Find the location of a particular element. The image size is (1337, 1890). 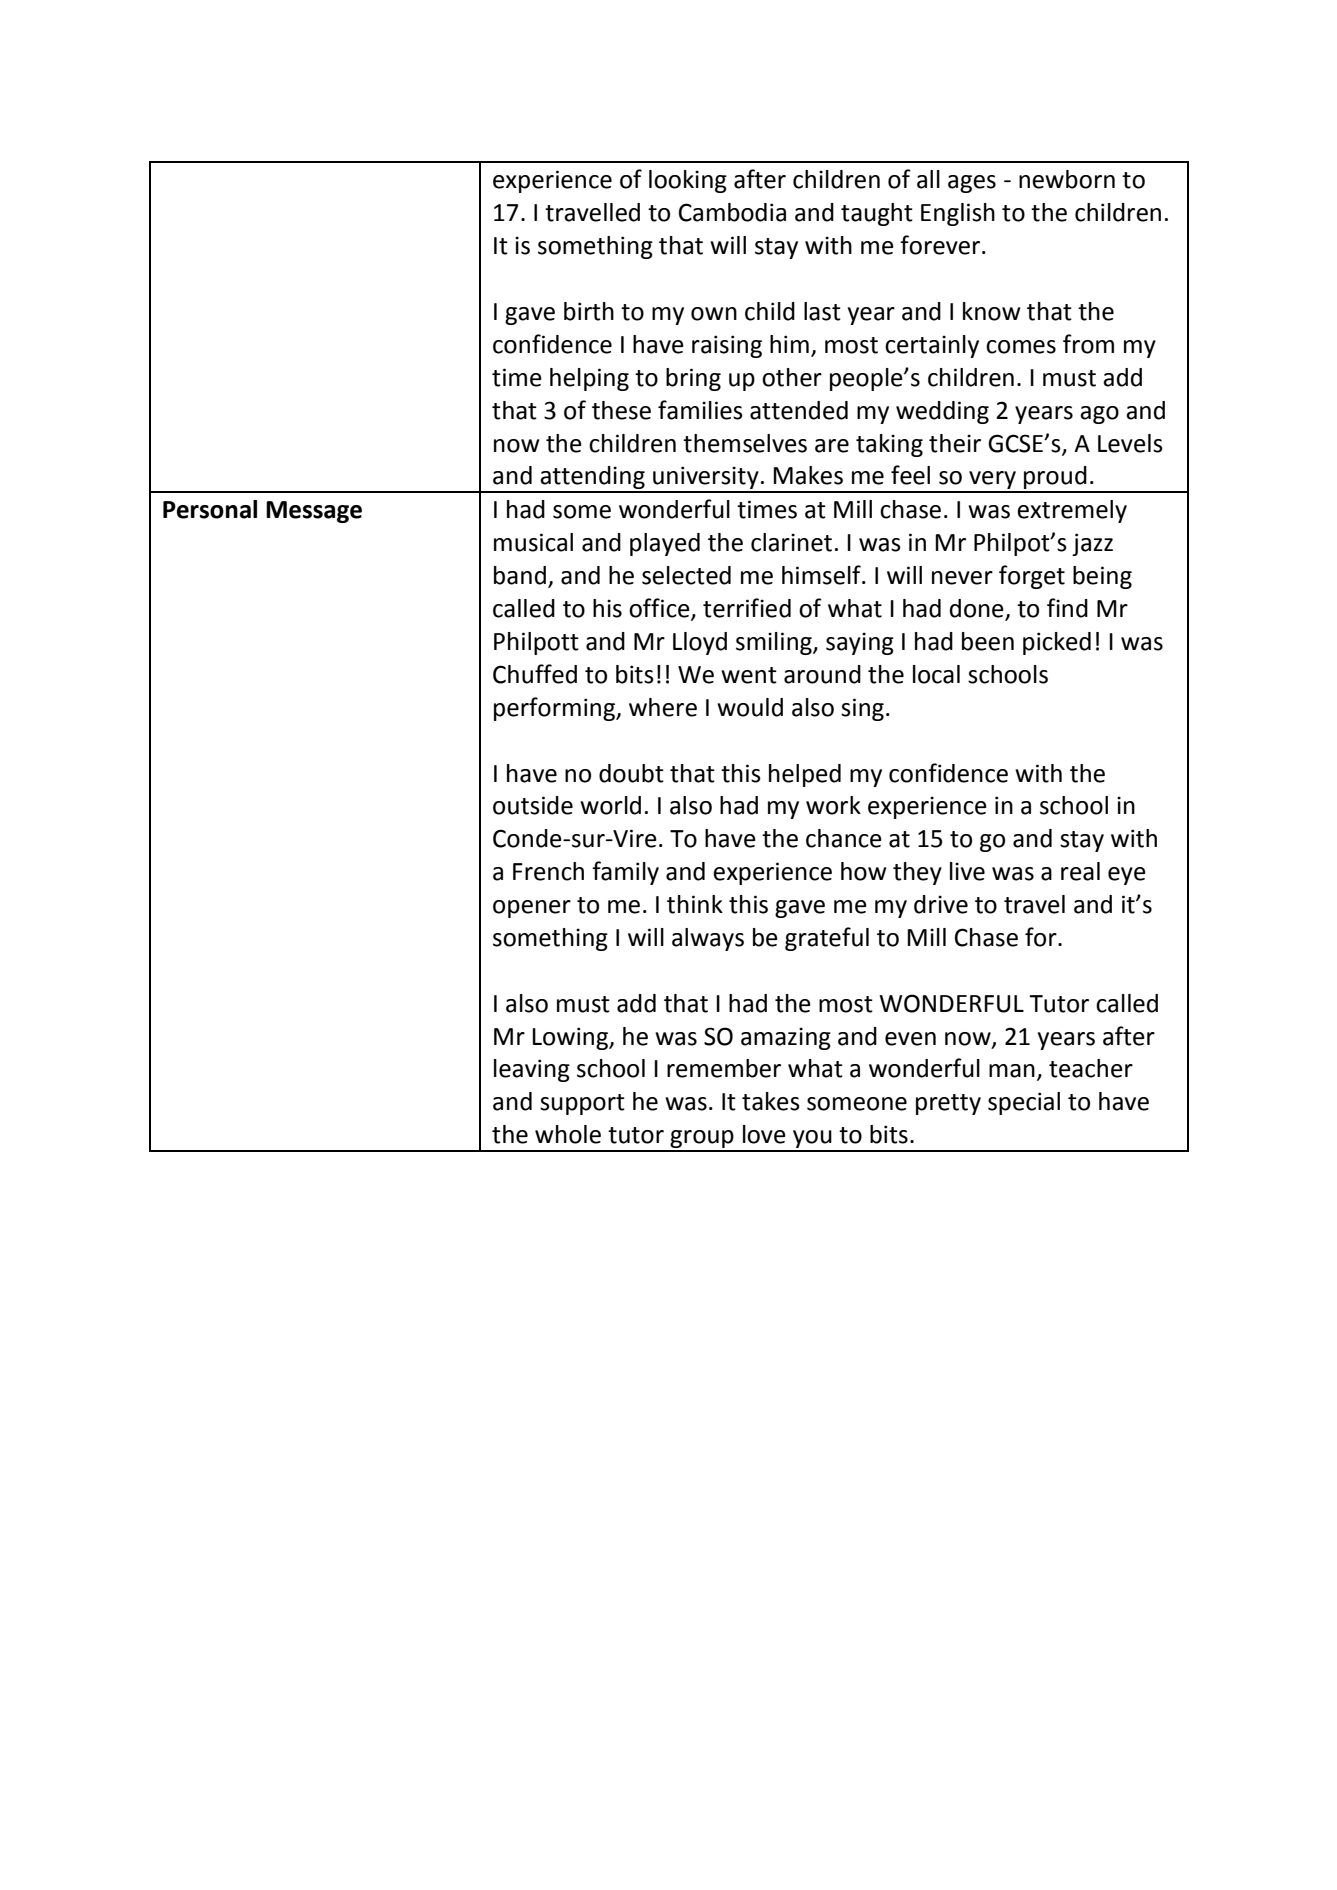

Chuffed is located at coordinates (535, 674).
